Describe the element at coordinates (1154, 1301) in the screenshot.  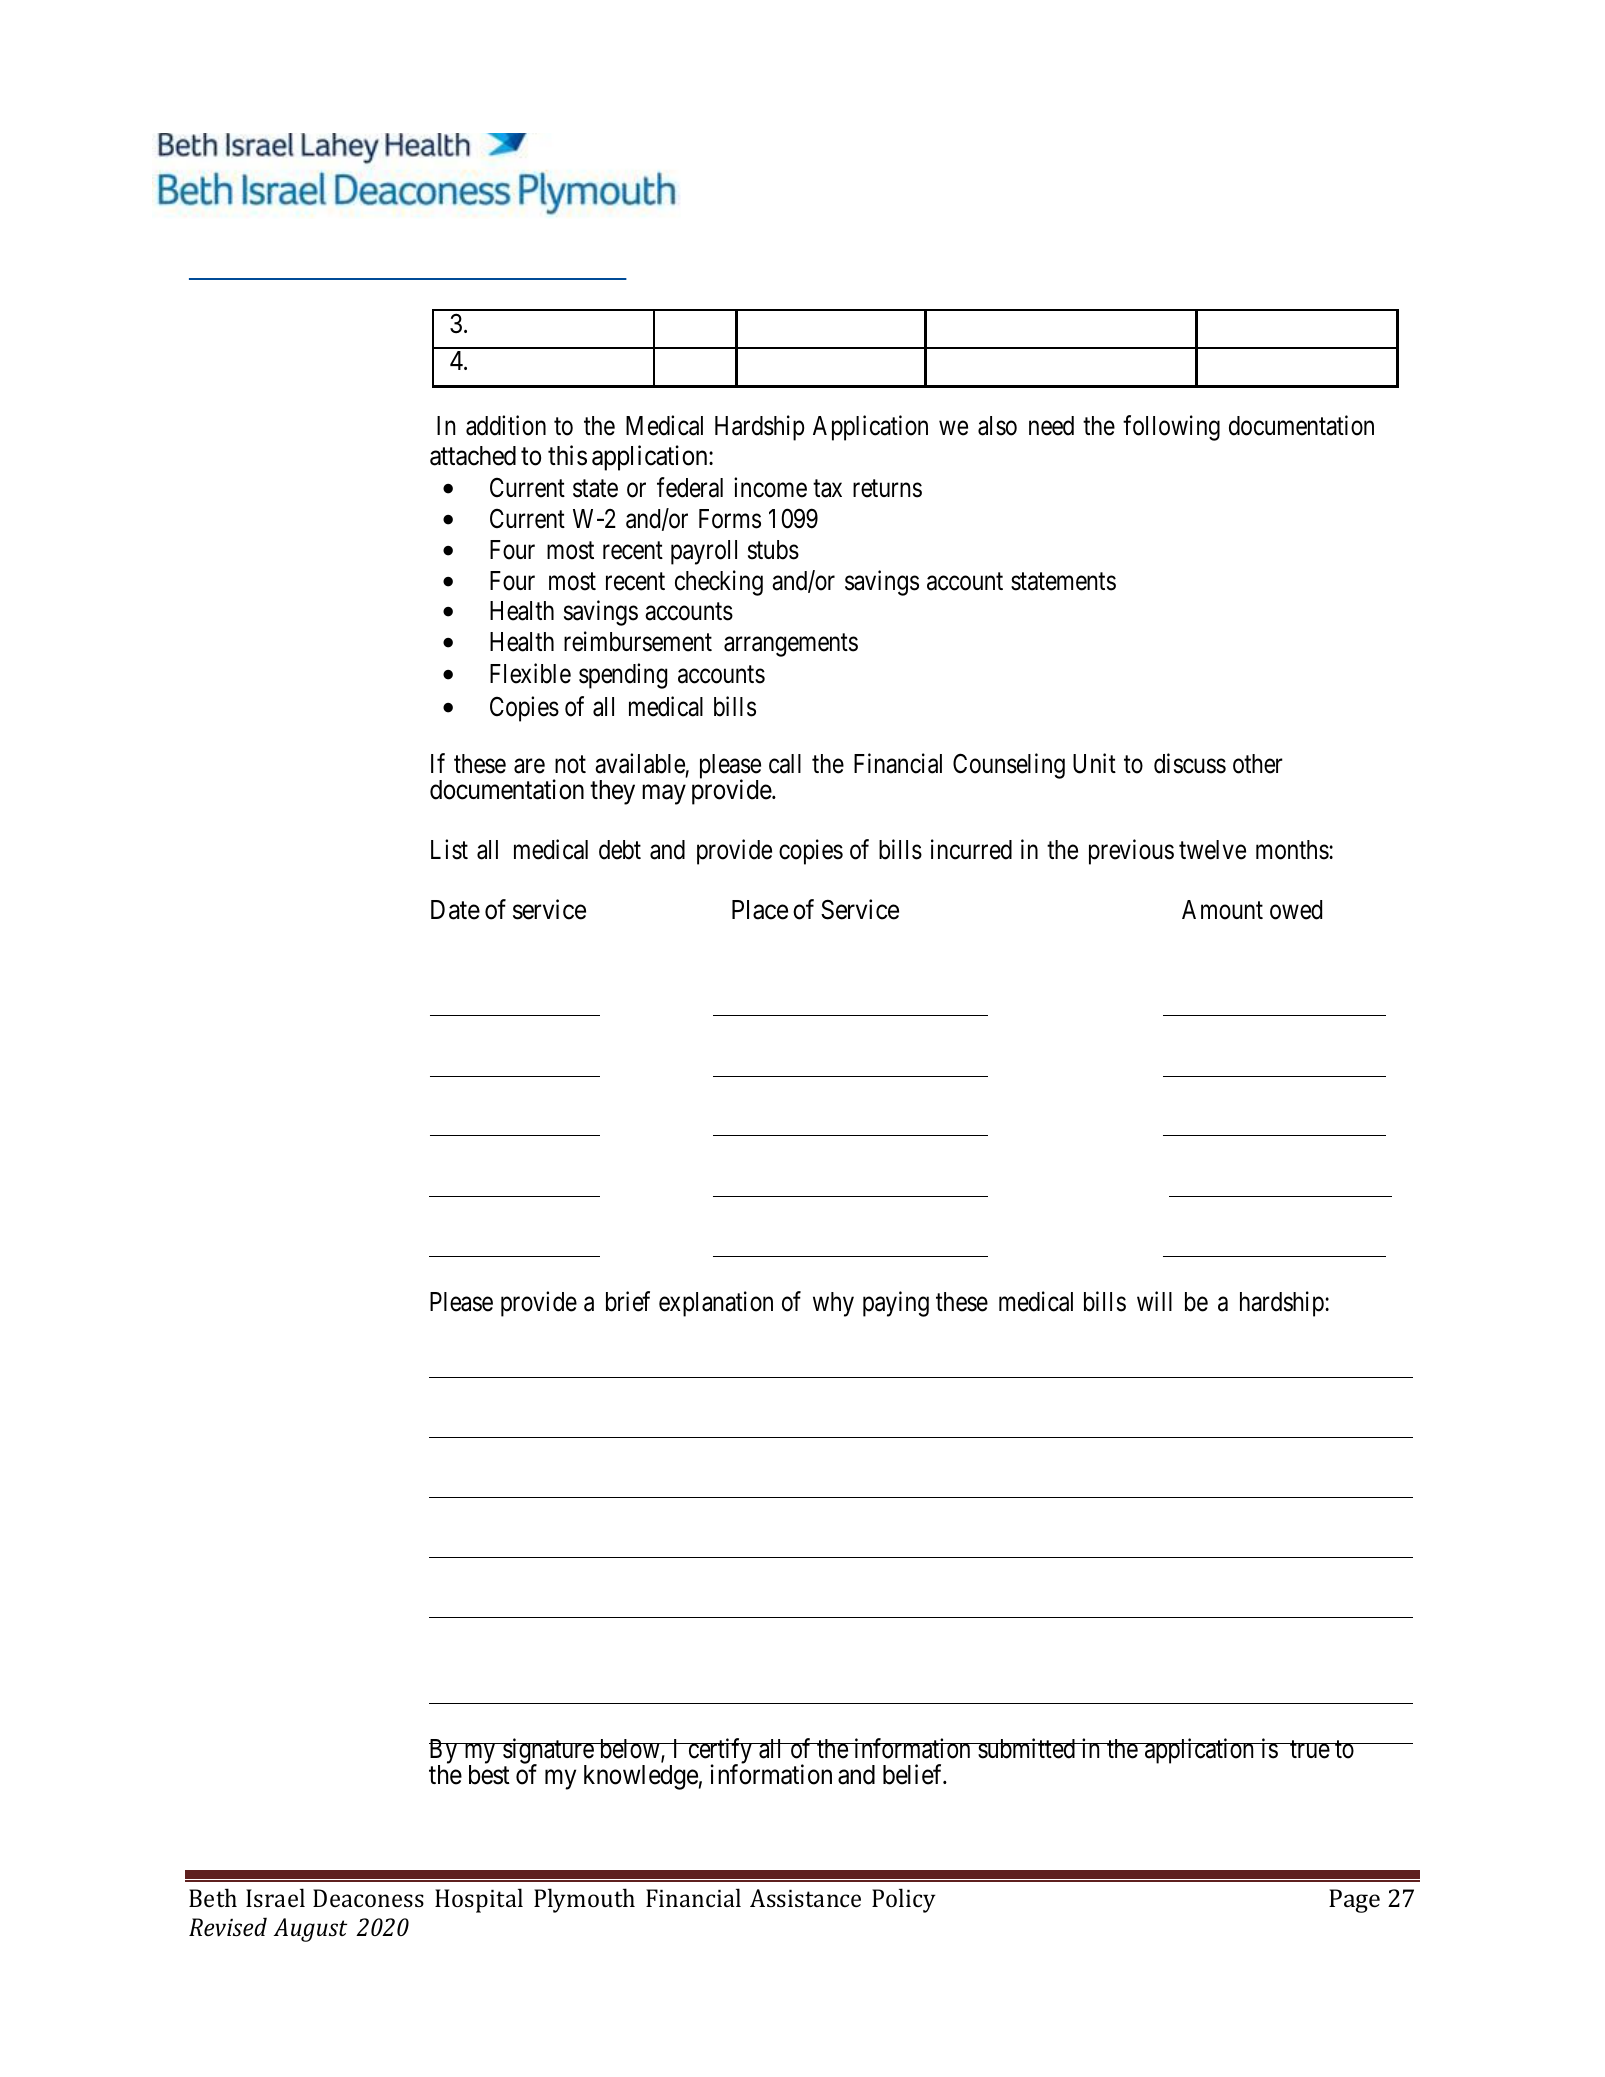
I see `will` at that location.
